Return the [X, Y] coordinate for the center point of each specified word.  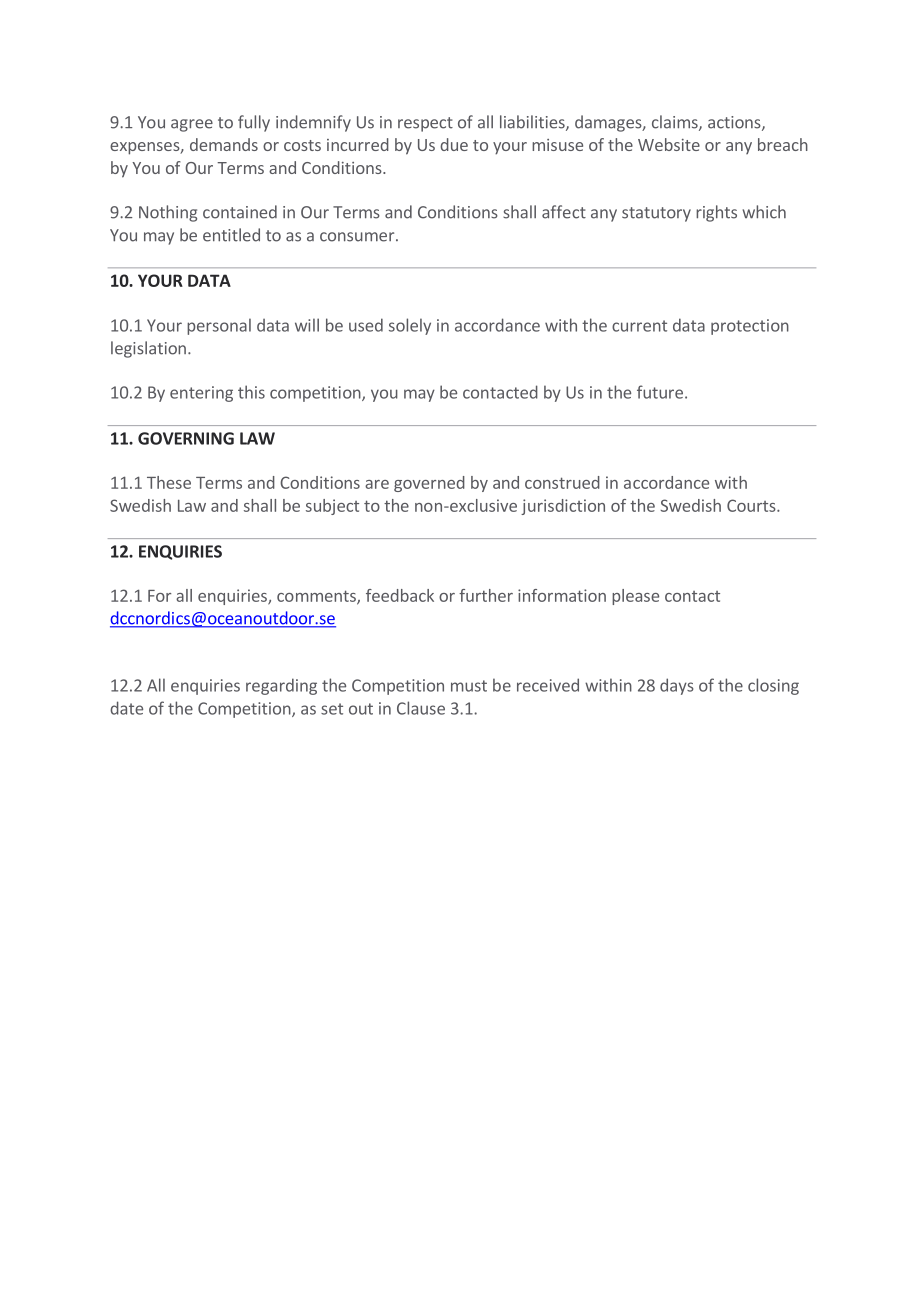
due [454, 144]
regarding [281, 686]
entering [201, 394]
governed [429, 484]
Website [669, 144]
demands [224, 144]
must [469, 686]
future [660, 392]
